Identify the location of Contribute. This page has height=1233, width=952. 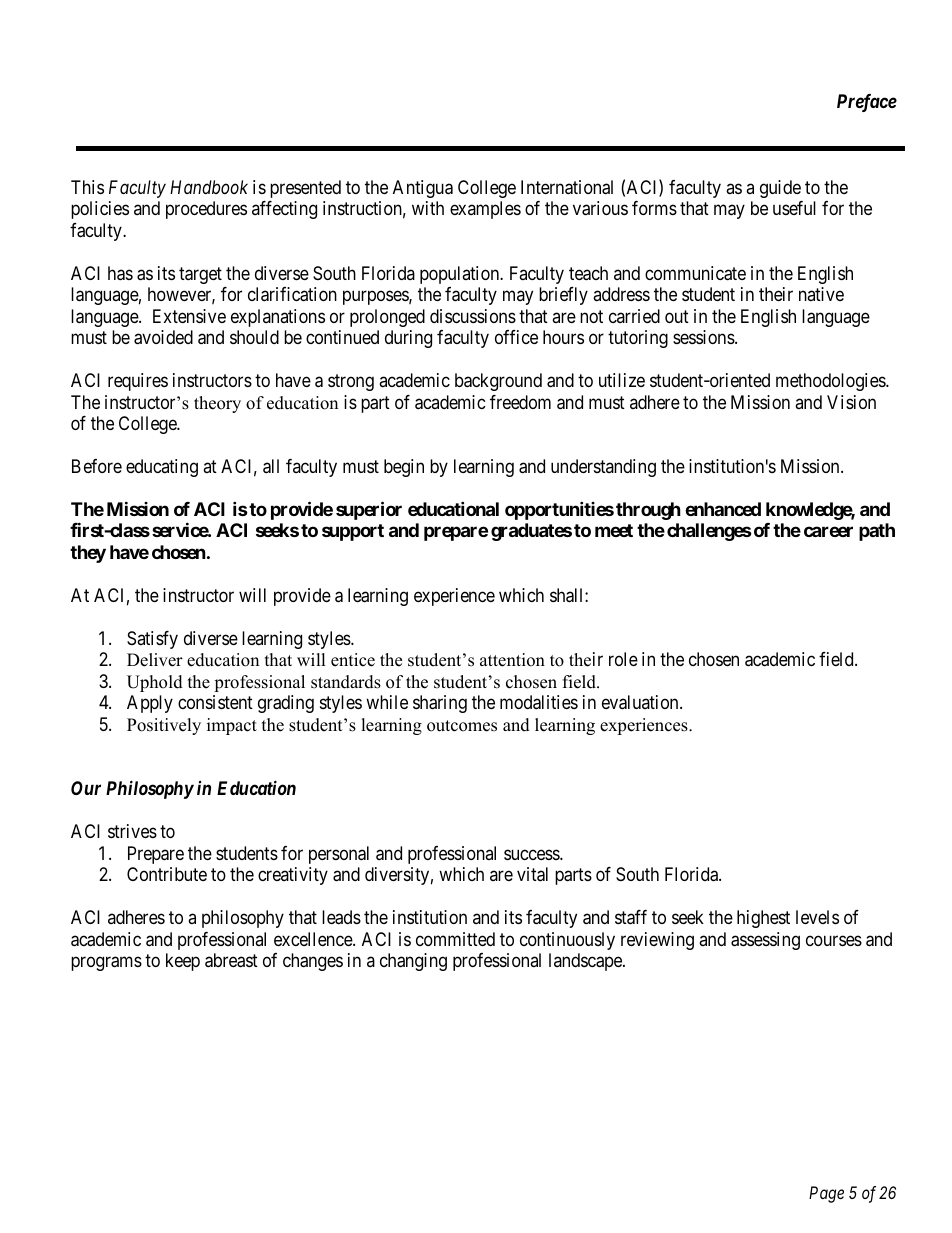
(167, 874).
